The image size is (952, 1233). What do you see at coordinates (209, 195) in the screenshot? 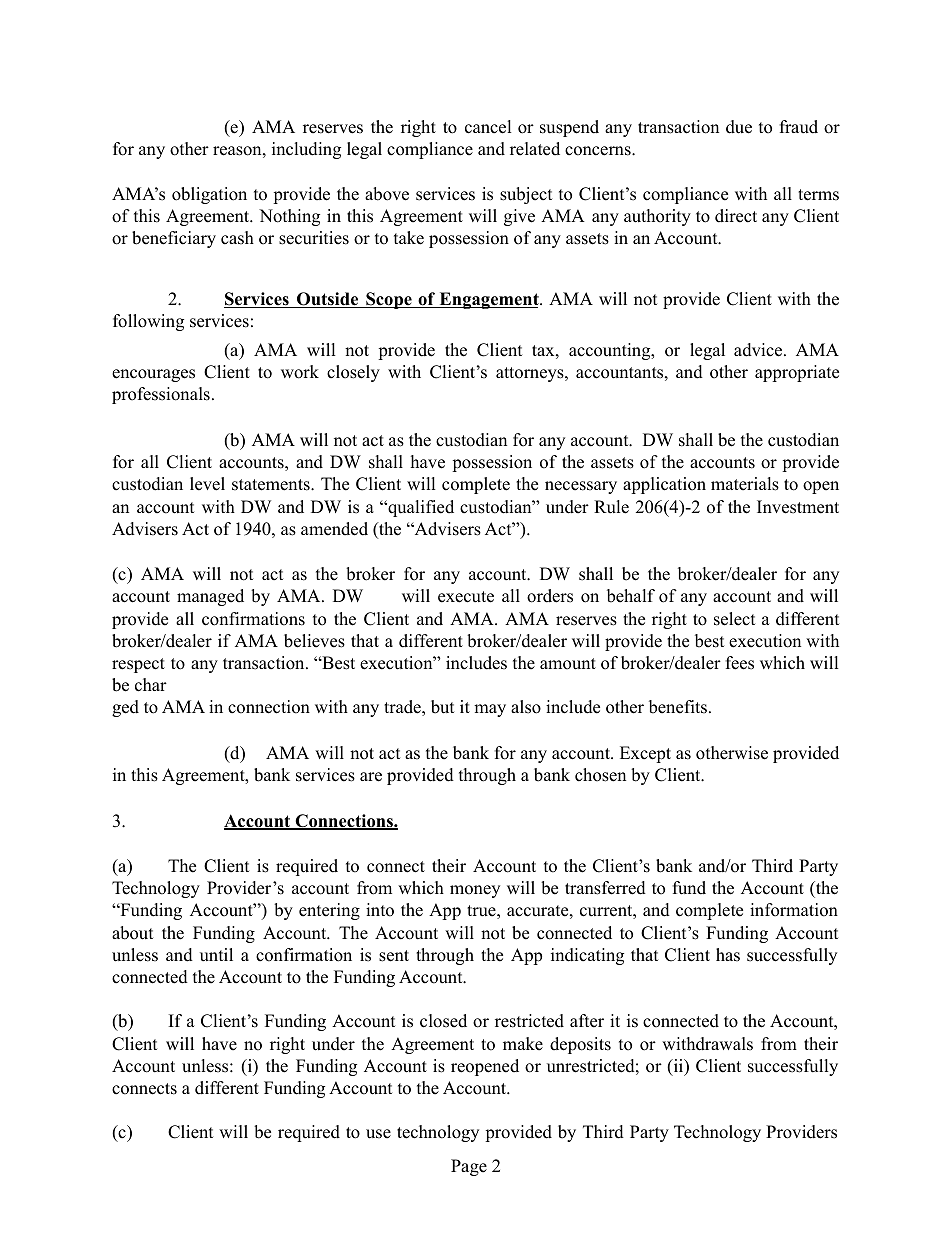
I see `obligation` at bounding box center [209, 195].
